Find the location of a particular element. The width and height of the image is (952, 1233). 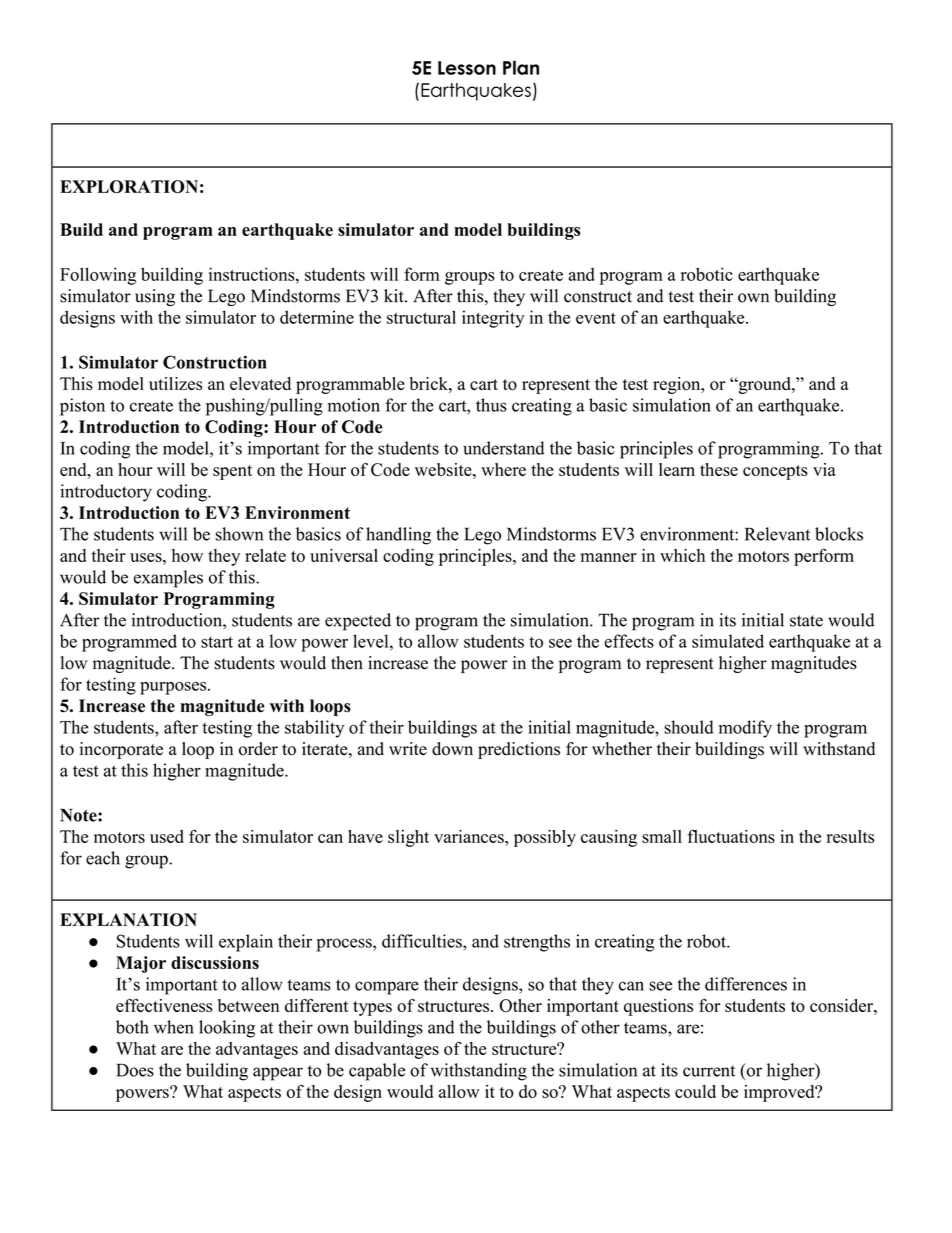

Lesson is located at coordinates (467, 68).
